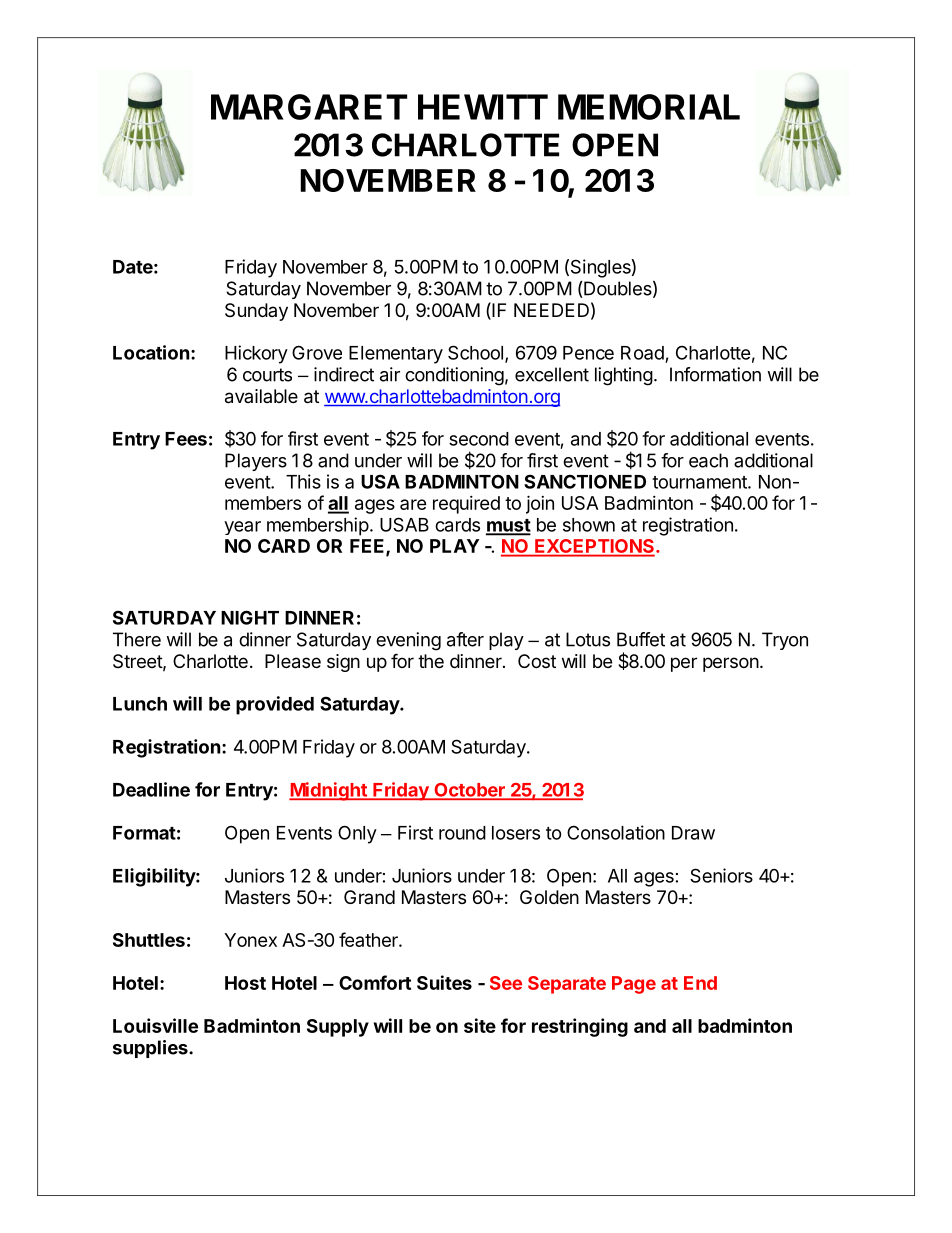 This screenshot has width=952, height=1233. I want to click on site, so click(480, 1025).
